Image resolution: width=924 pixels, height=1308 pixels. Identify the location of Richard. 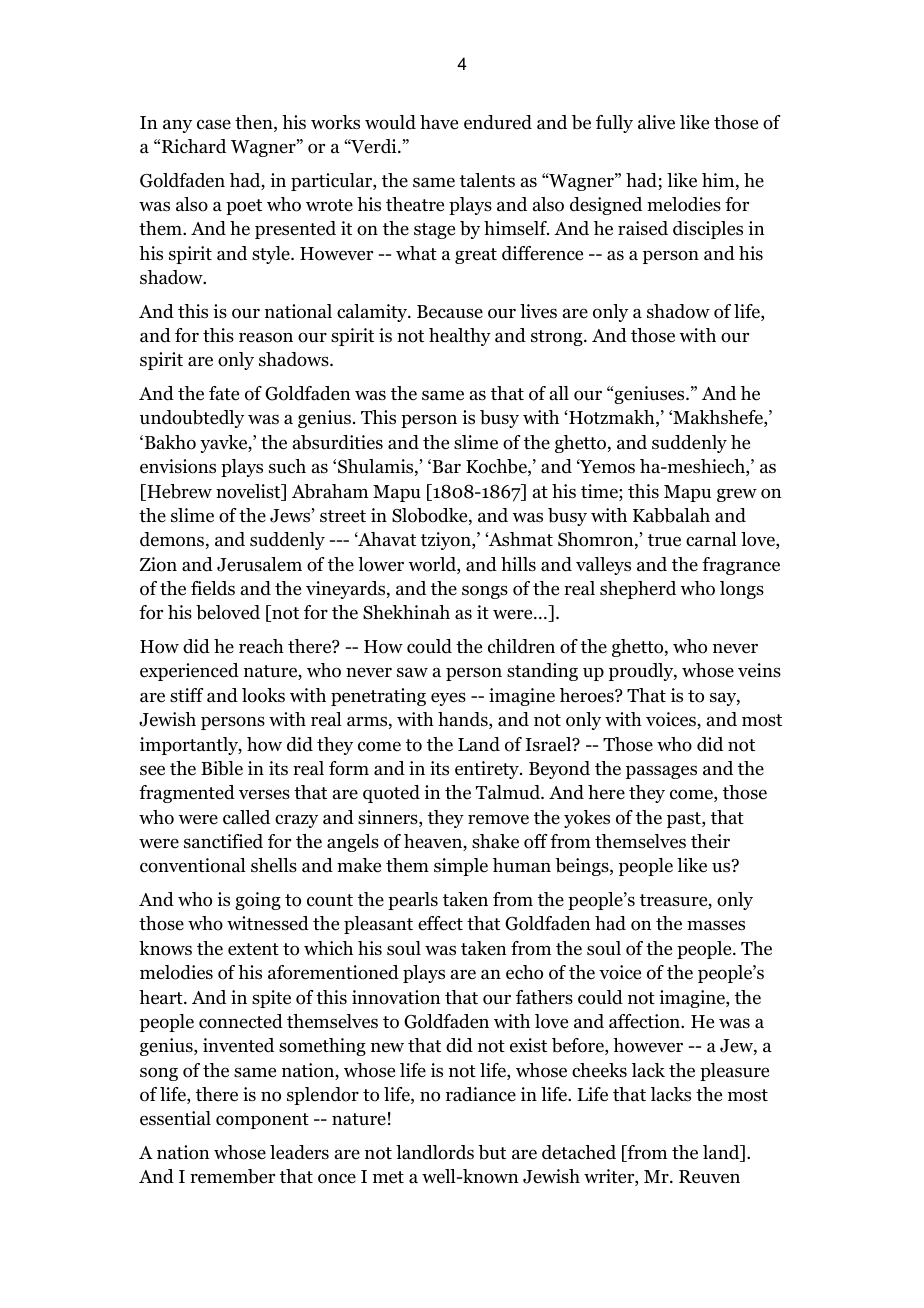
(194, 146).
